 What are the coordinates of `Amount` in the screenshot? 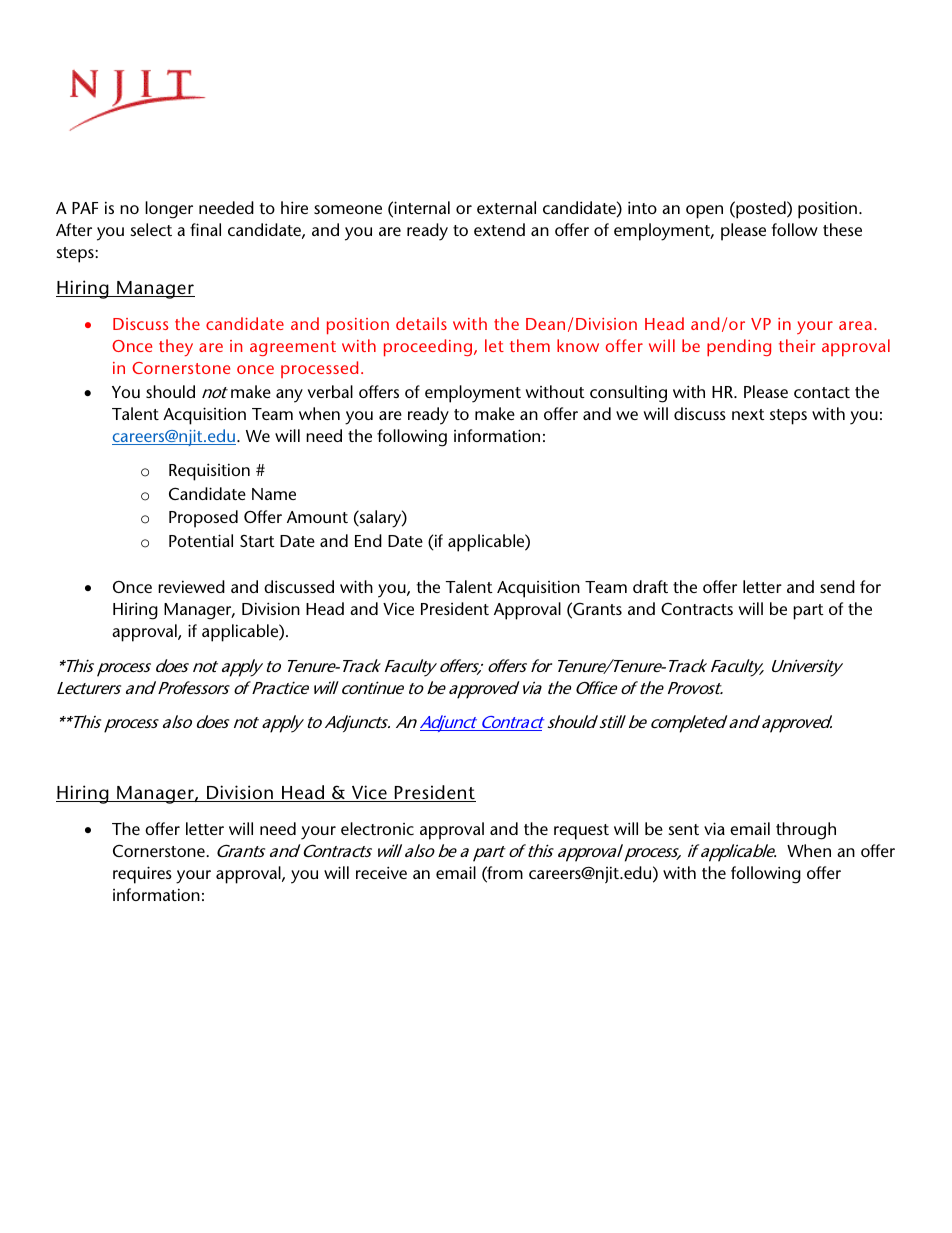 It's located at (317, 517).
